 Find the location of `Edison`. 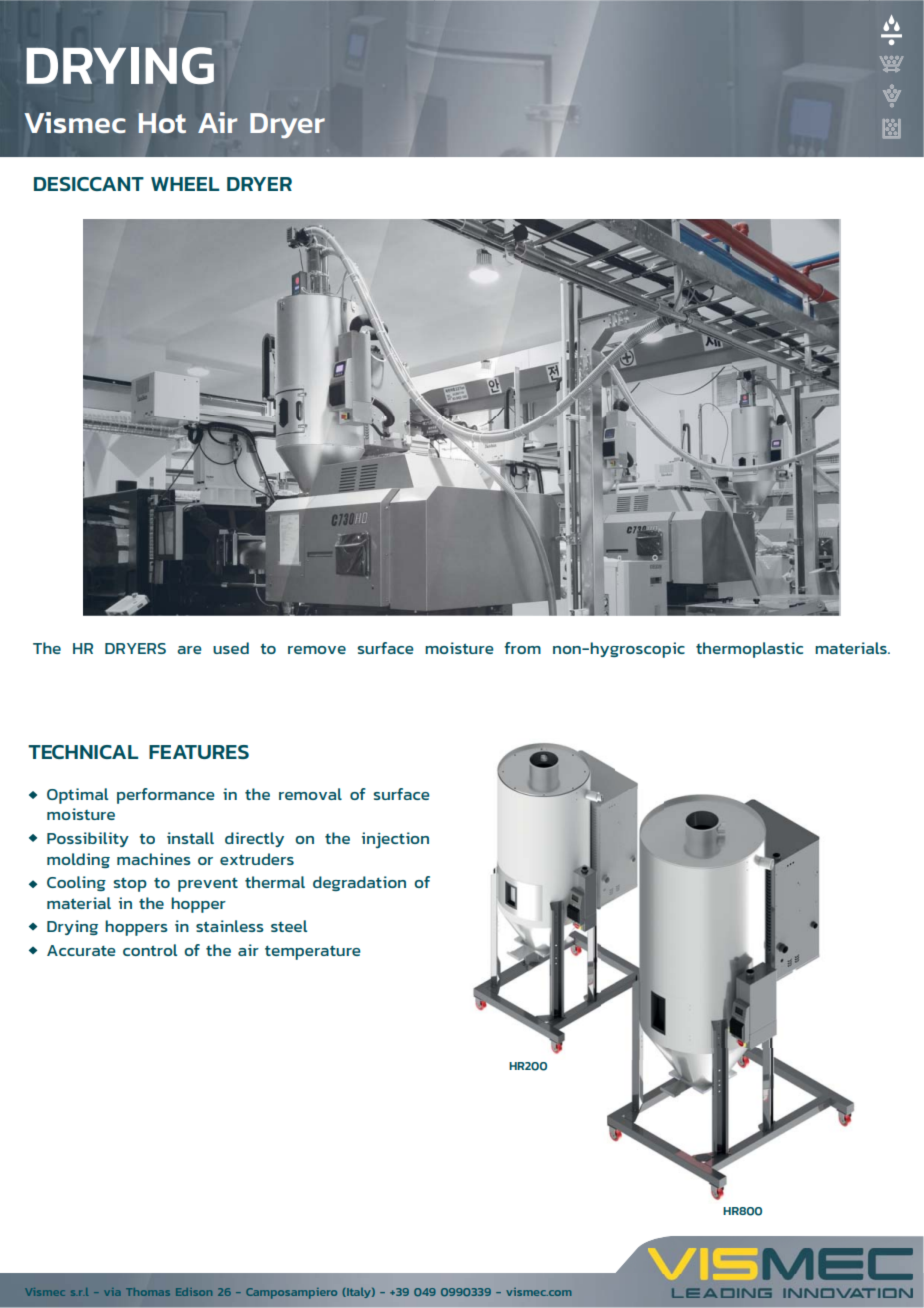

Edison is located at coordinates (194, 1292).
